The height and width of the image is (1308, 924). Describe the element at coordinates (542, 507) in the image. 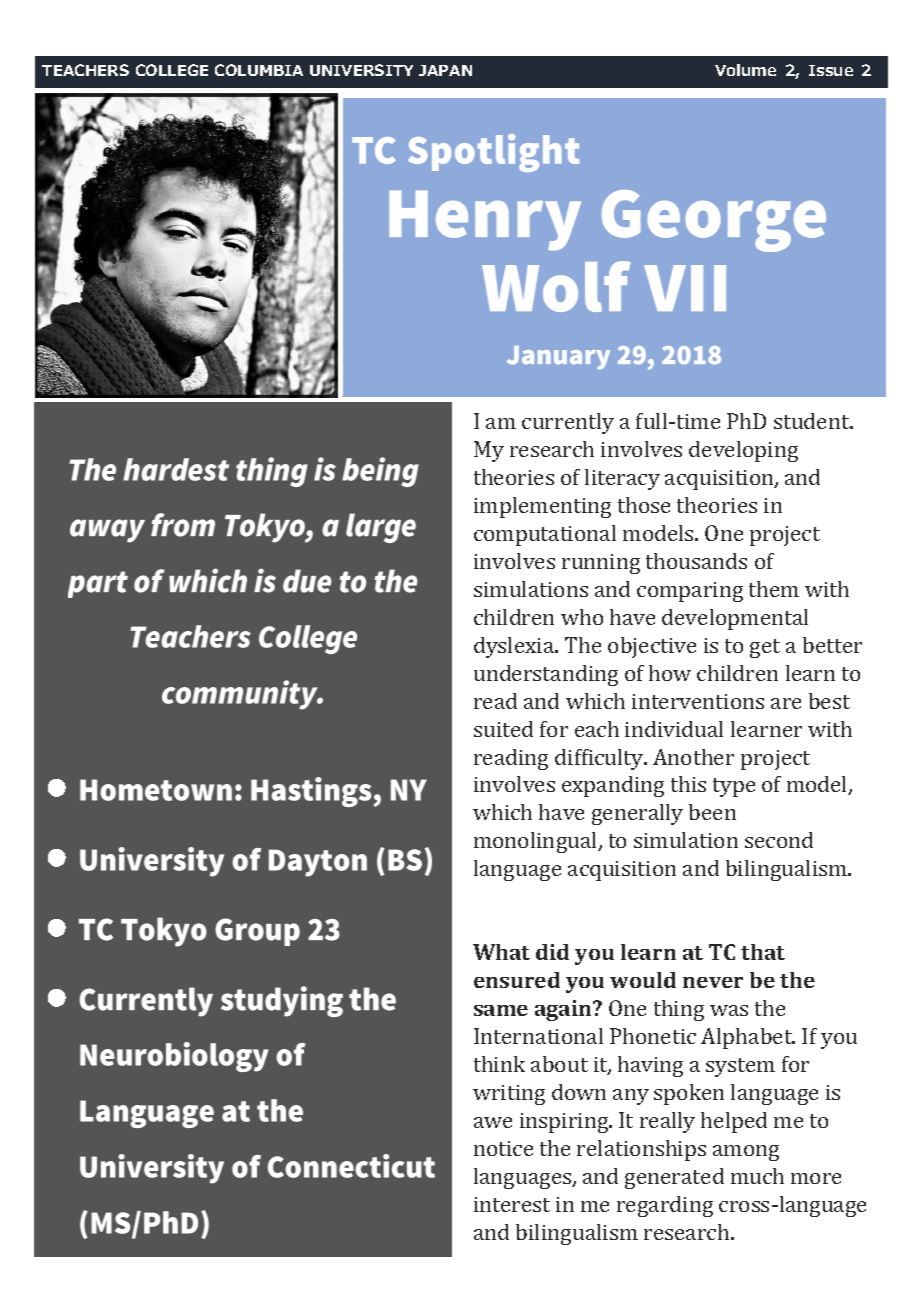

I see `implementing` at that location.
